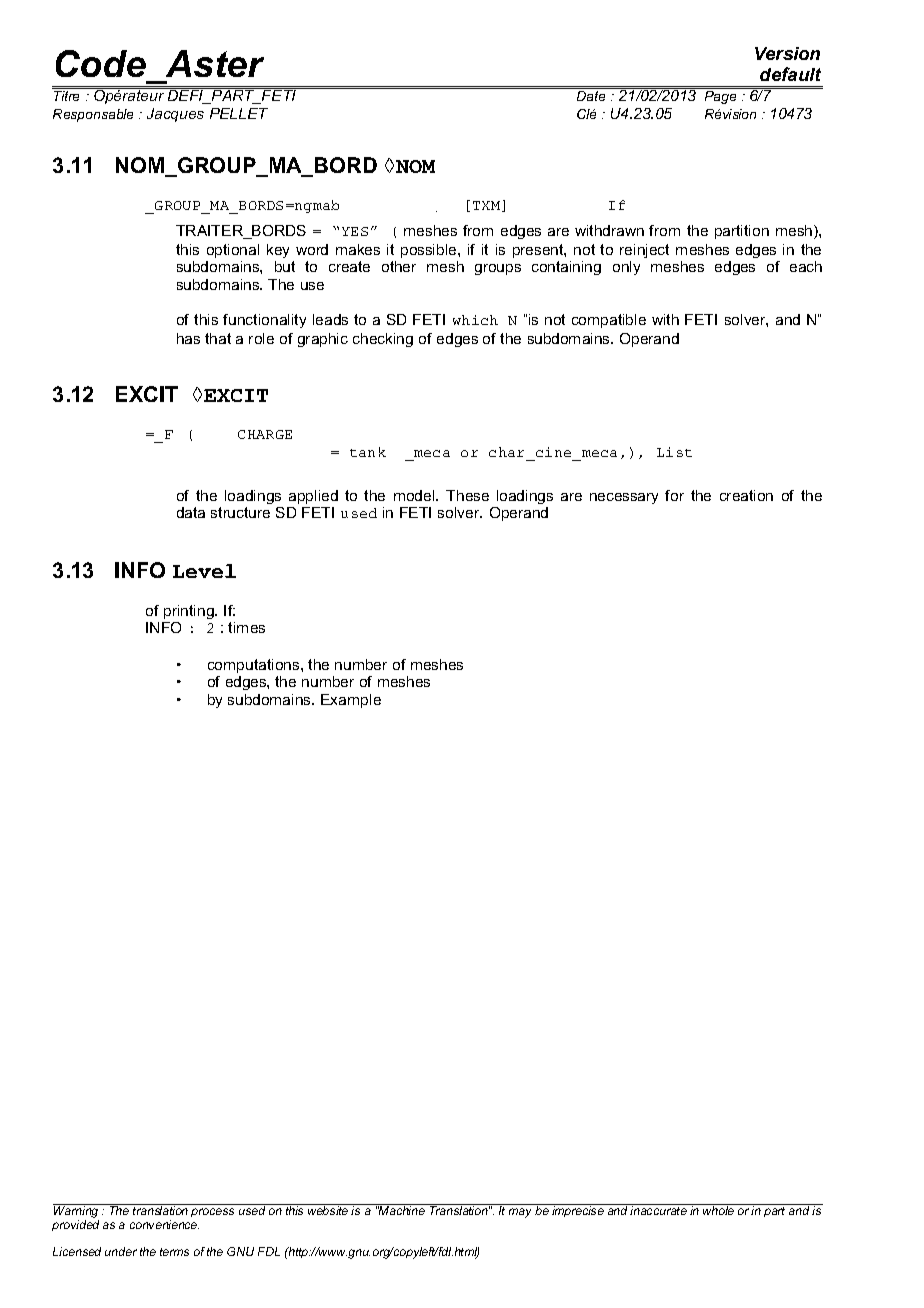 The height and width of the image is (1308, 924). I want to click on Jacques, so click(175, 115).
